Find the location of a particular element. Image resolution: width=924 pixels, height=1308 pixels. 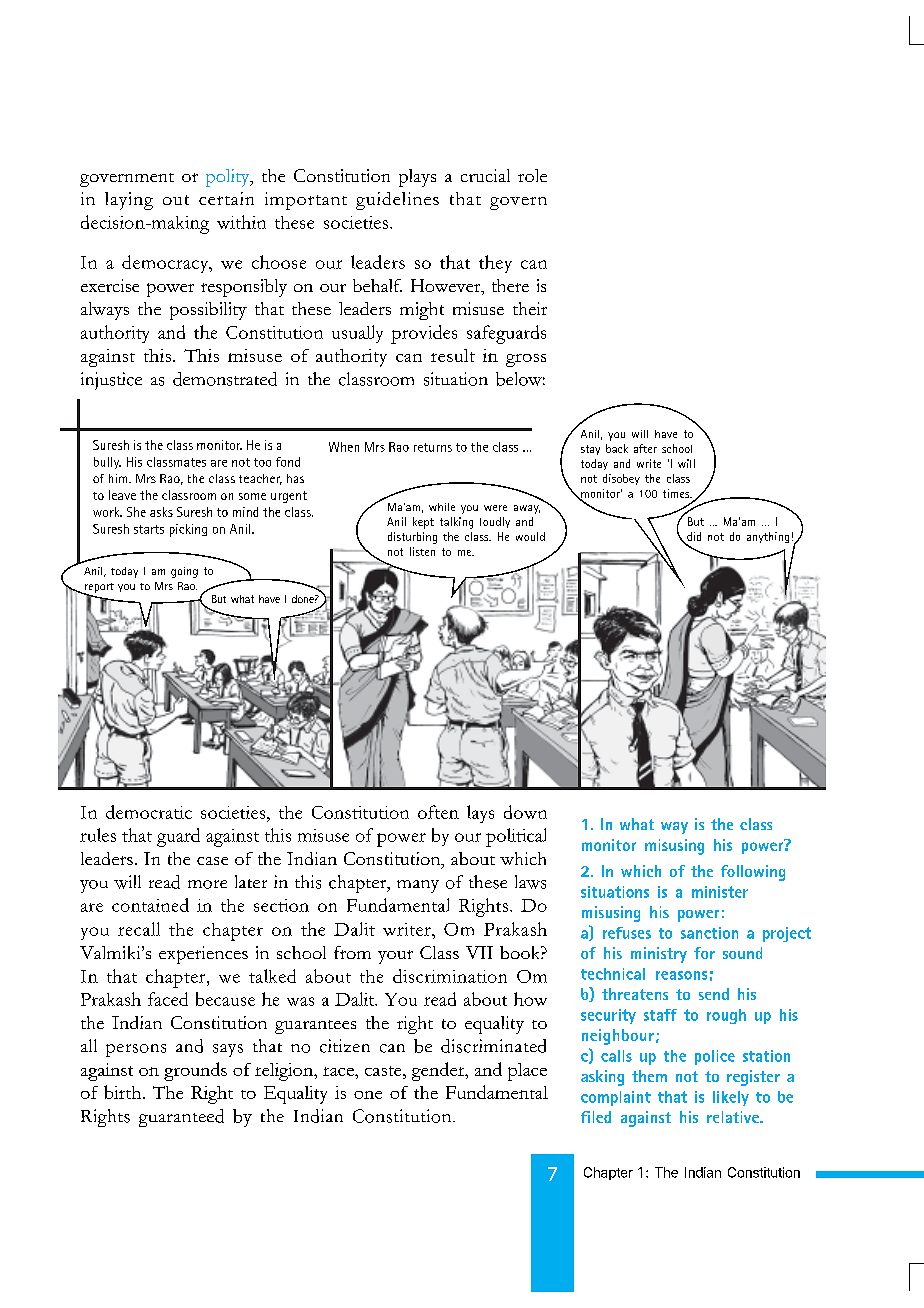

listen is located at coordinates (422, 551).
